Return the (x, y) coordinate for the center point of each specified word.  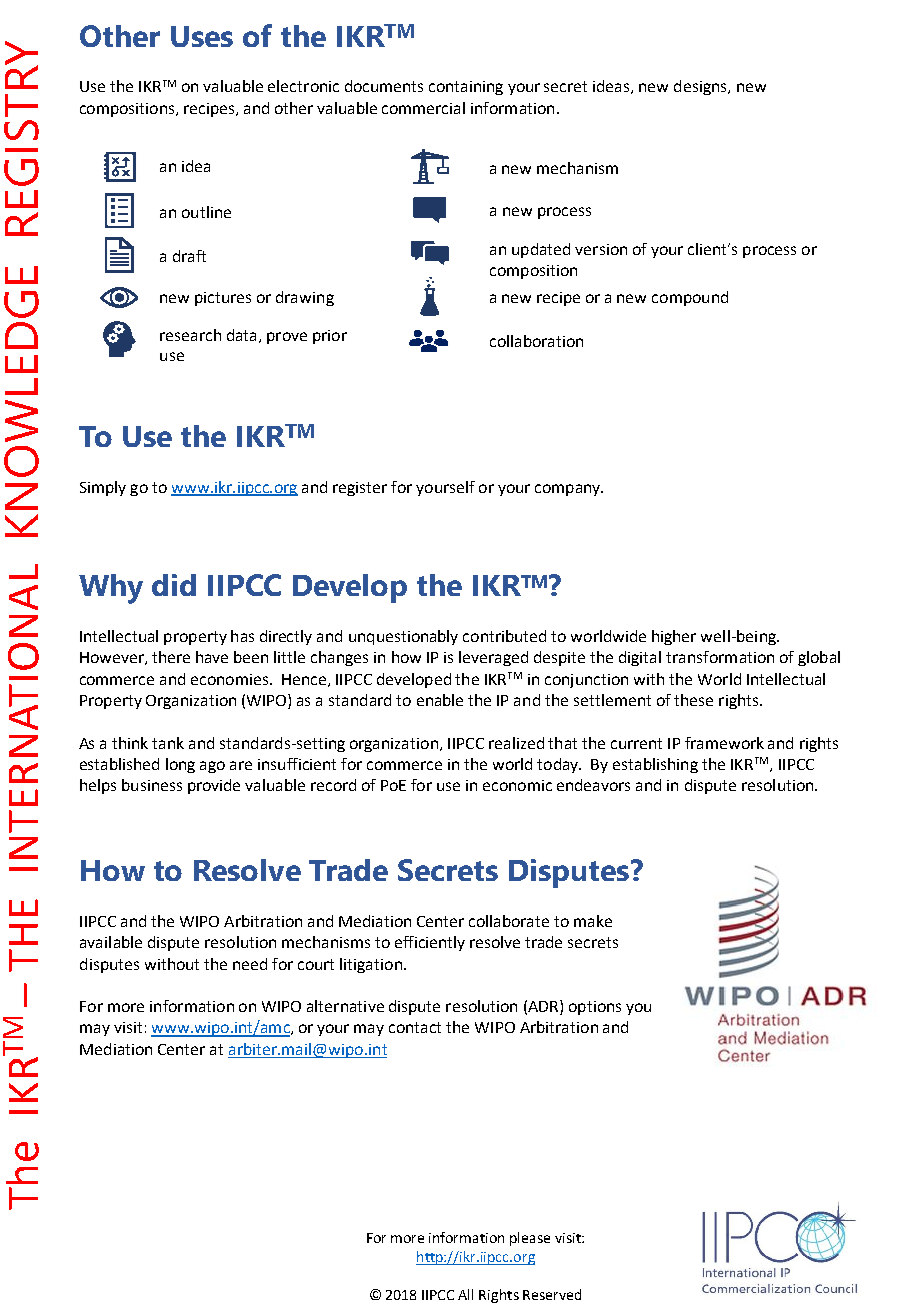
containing (466, 88)
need (250, 964)
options (595, 1008)
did (174, 585)
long (180, 765)
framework (724, 743)
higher (674, 637)
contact (415, 1027)
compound (690, 298)
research (190, 335)
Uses (202, 36)
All (465, 1294)
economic (517, 785)
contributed (504, 636)
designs (701, 87)
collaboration (536, 341)
